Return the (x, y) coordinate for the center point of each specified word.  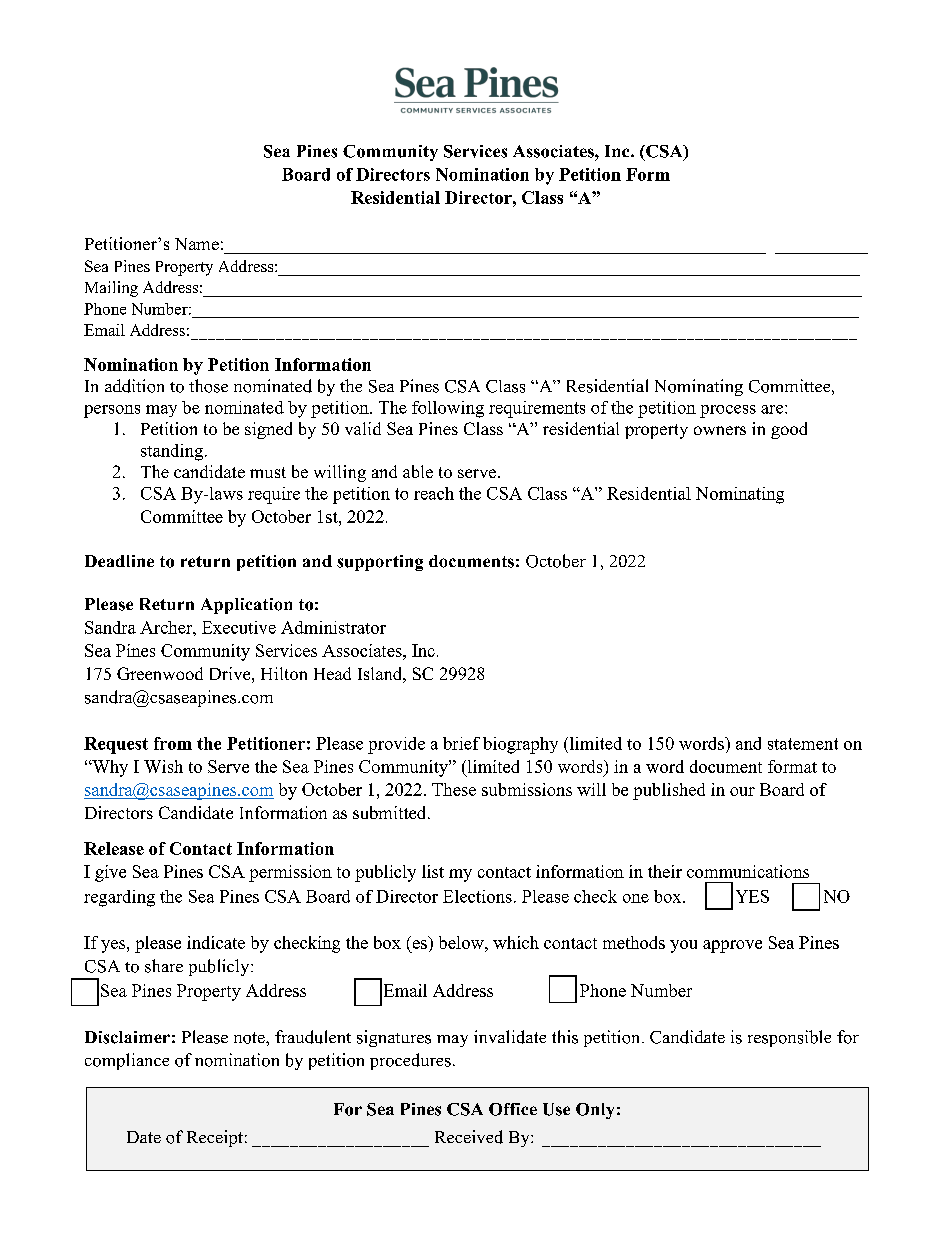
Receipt (215, 1138)
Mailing (111, 289)
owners (720, 430)
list (433, 871)
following (448, 409)
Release (114, 848)
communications (748, 871)
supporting (380, 563)
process (728, 411)
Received (469, 1137)
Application (246, 606)
